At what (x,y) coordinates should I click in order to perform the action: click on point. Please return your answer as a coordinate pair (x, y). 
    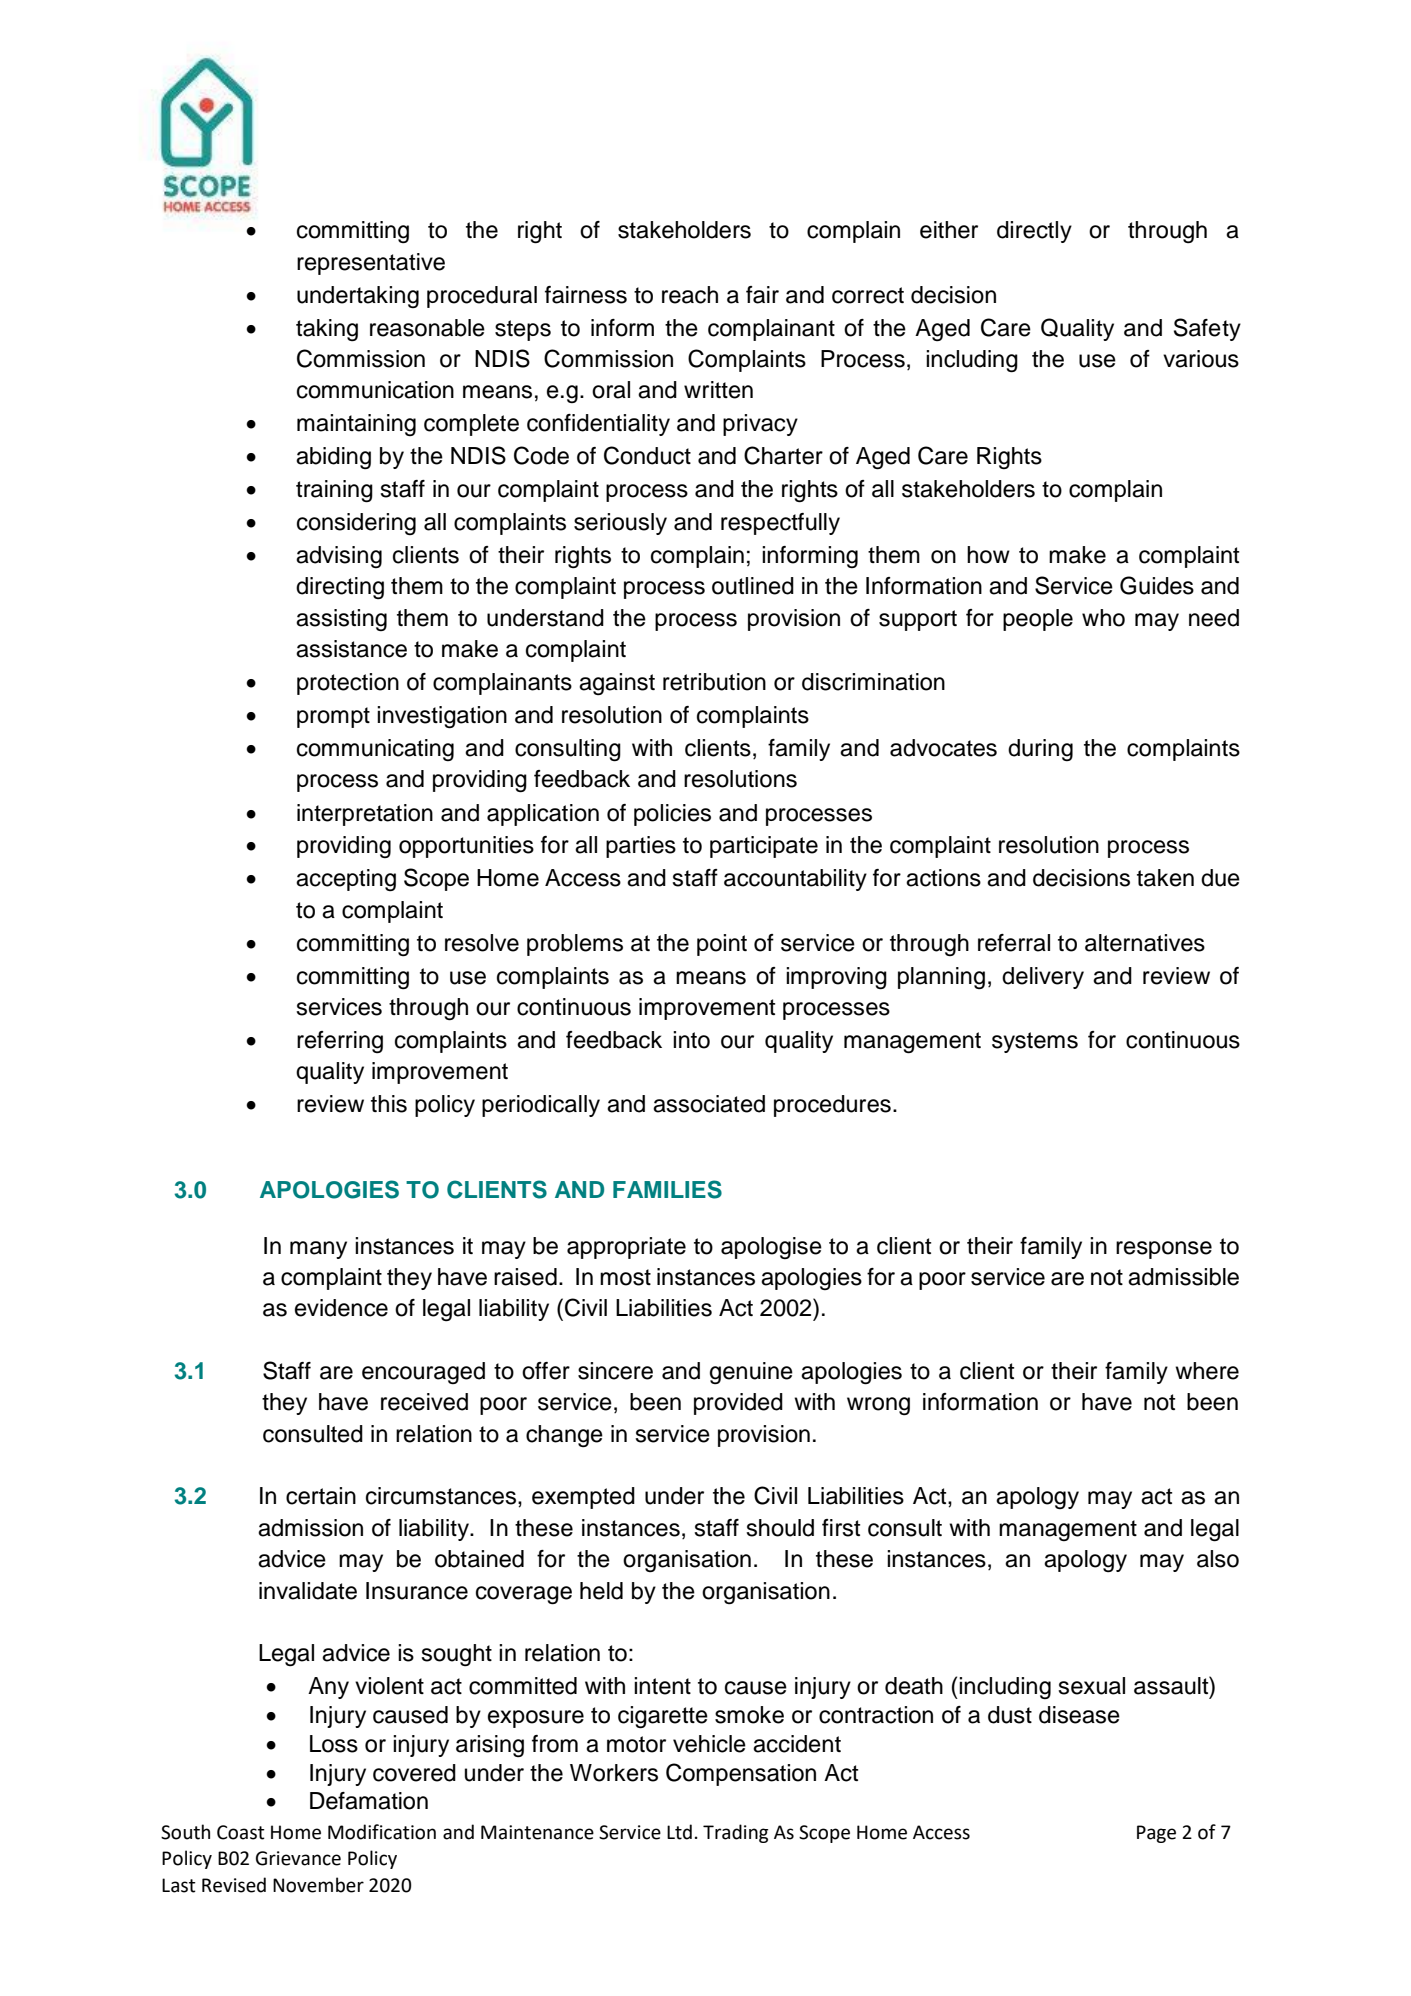
    Looking at the image, I should click on (722, 945).
